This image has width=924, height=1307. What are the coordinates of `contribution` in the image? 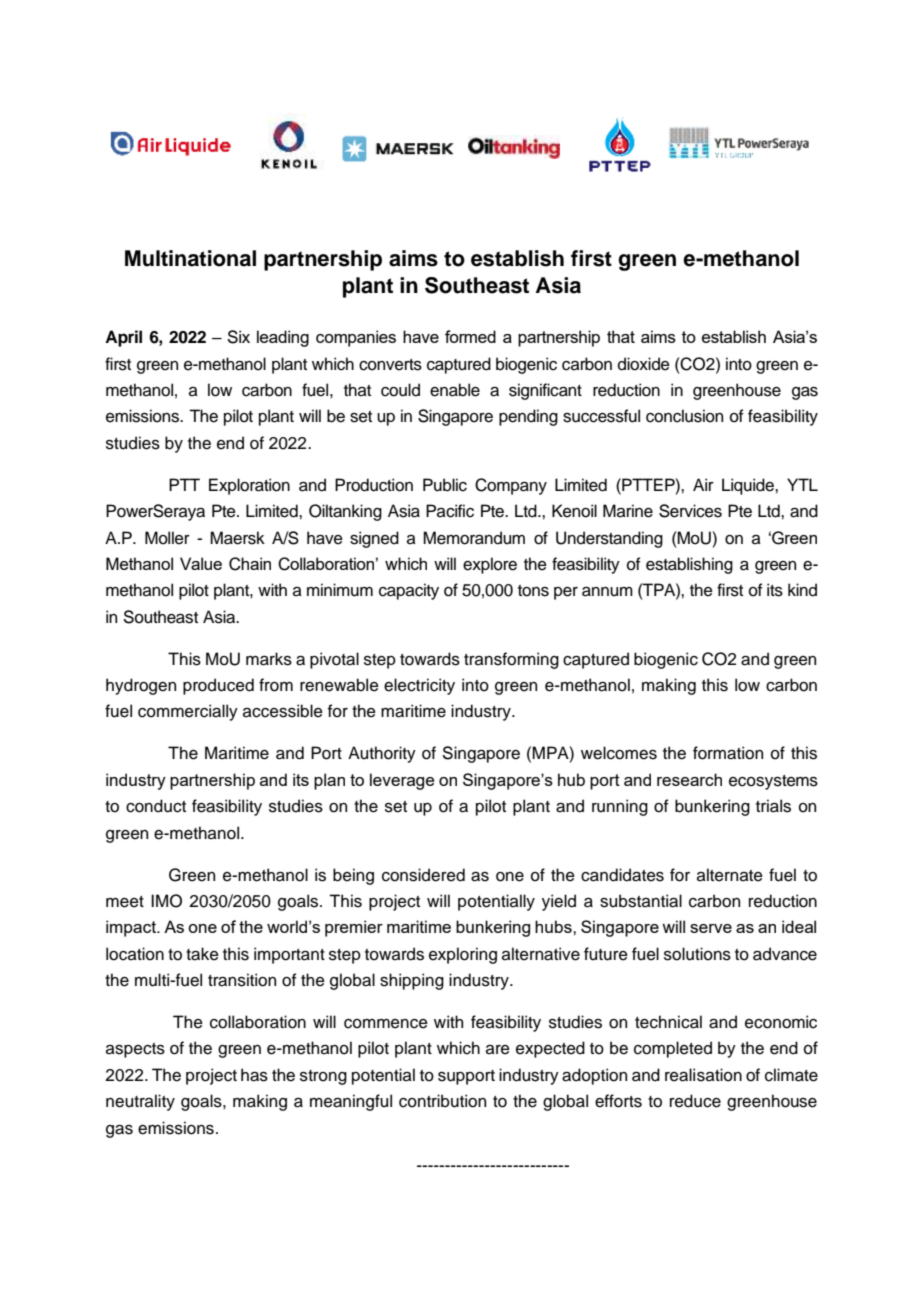 It's located at (442, 1101).
